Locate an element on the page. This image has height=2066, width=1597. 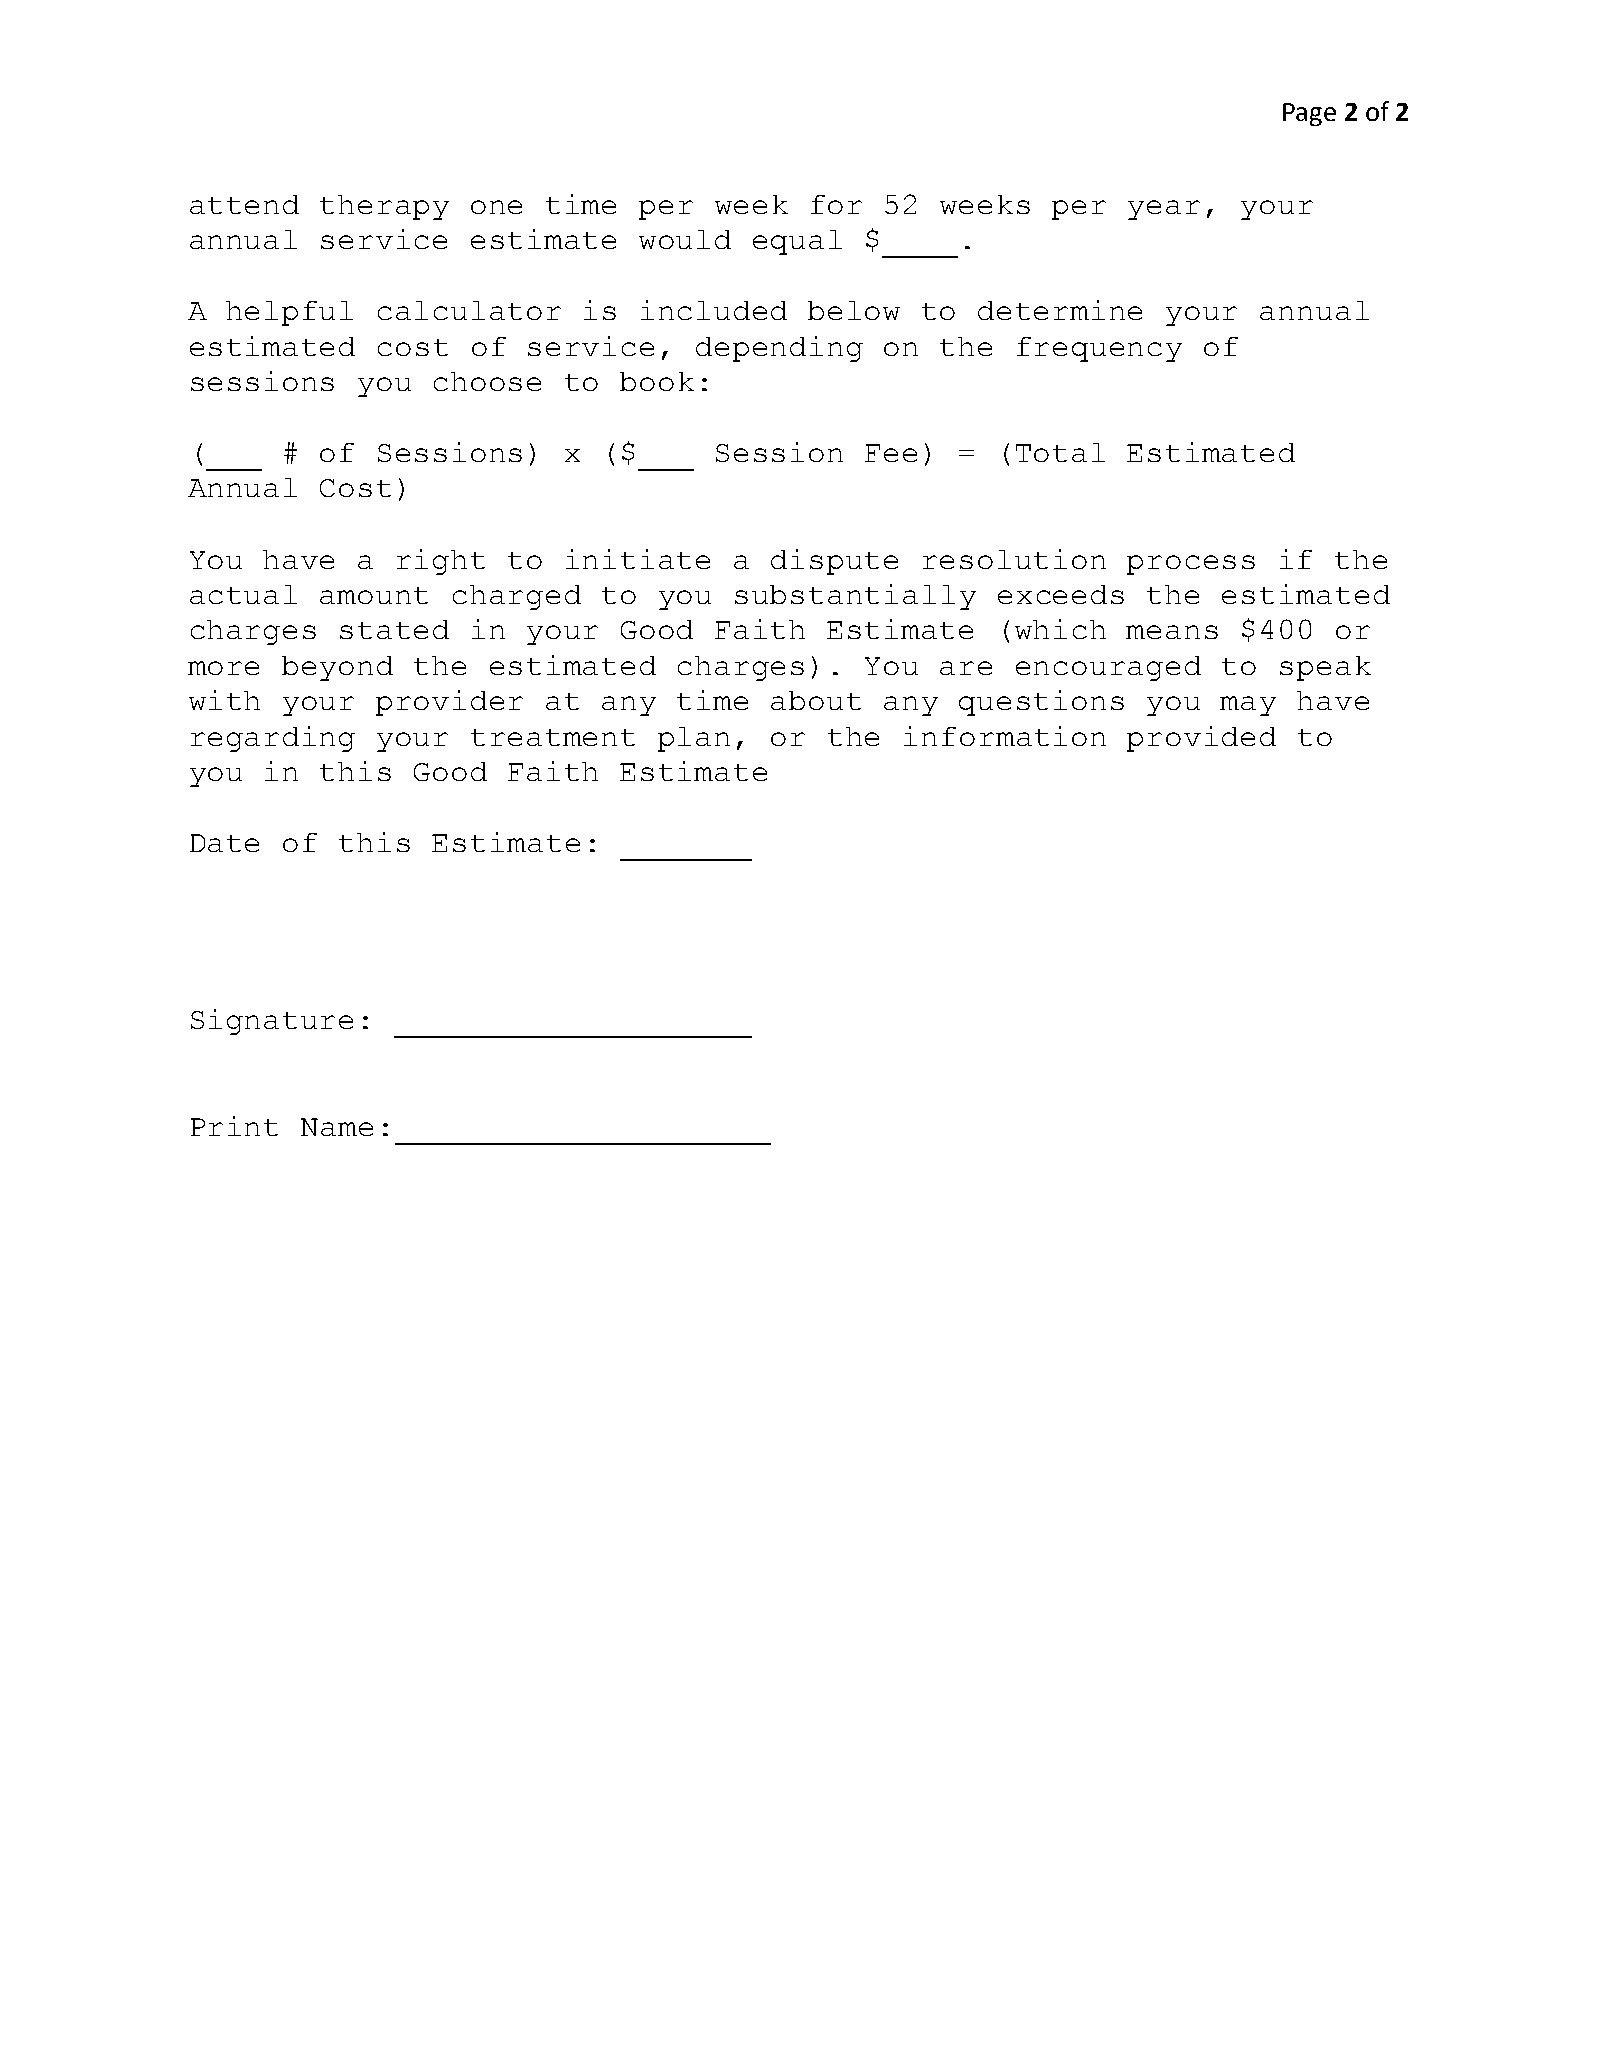
Signature is located at coordinates (272, 1022).
